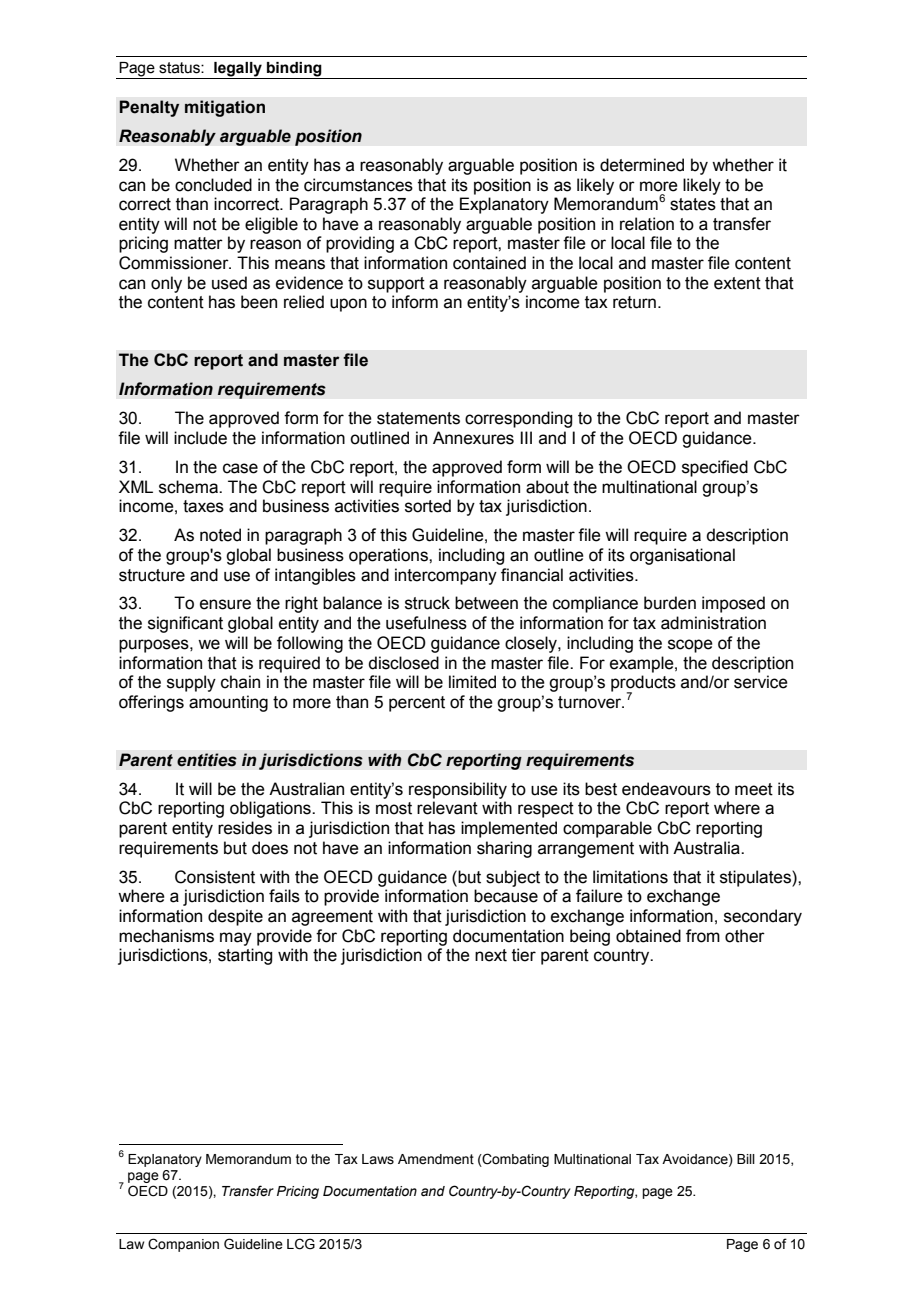 The width and height of the image is (924, 1308). What do you see at coordinates (358, 185) in the image?
I see `circumstances` at bounding box center [358, 185].
